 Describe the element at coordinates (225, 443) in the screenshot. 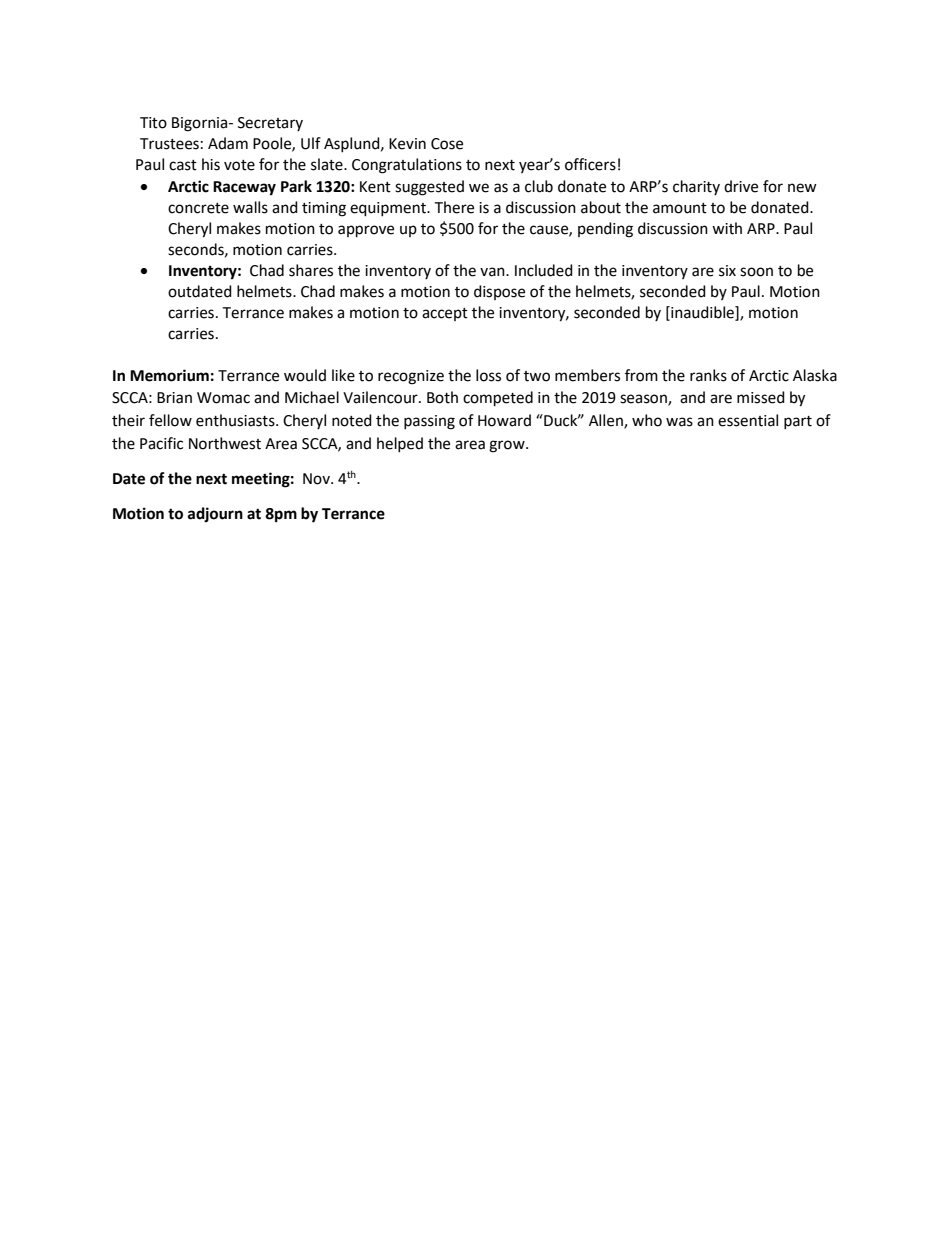

I see `Northwest` at that location.
